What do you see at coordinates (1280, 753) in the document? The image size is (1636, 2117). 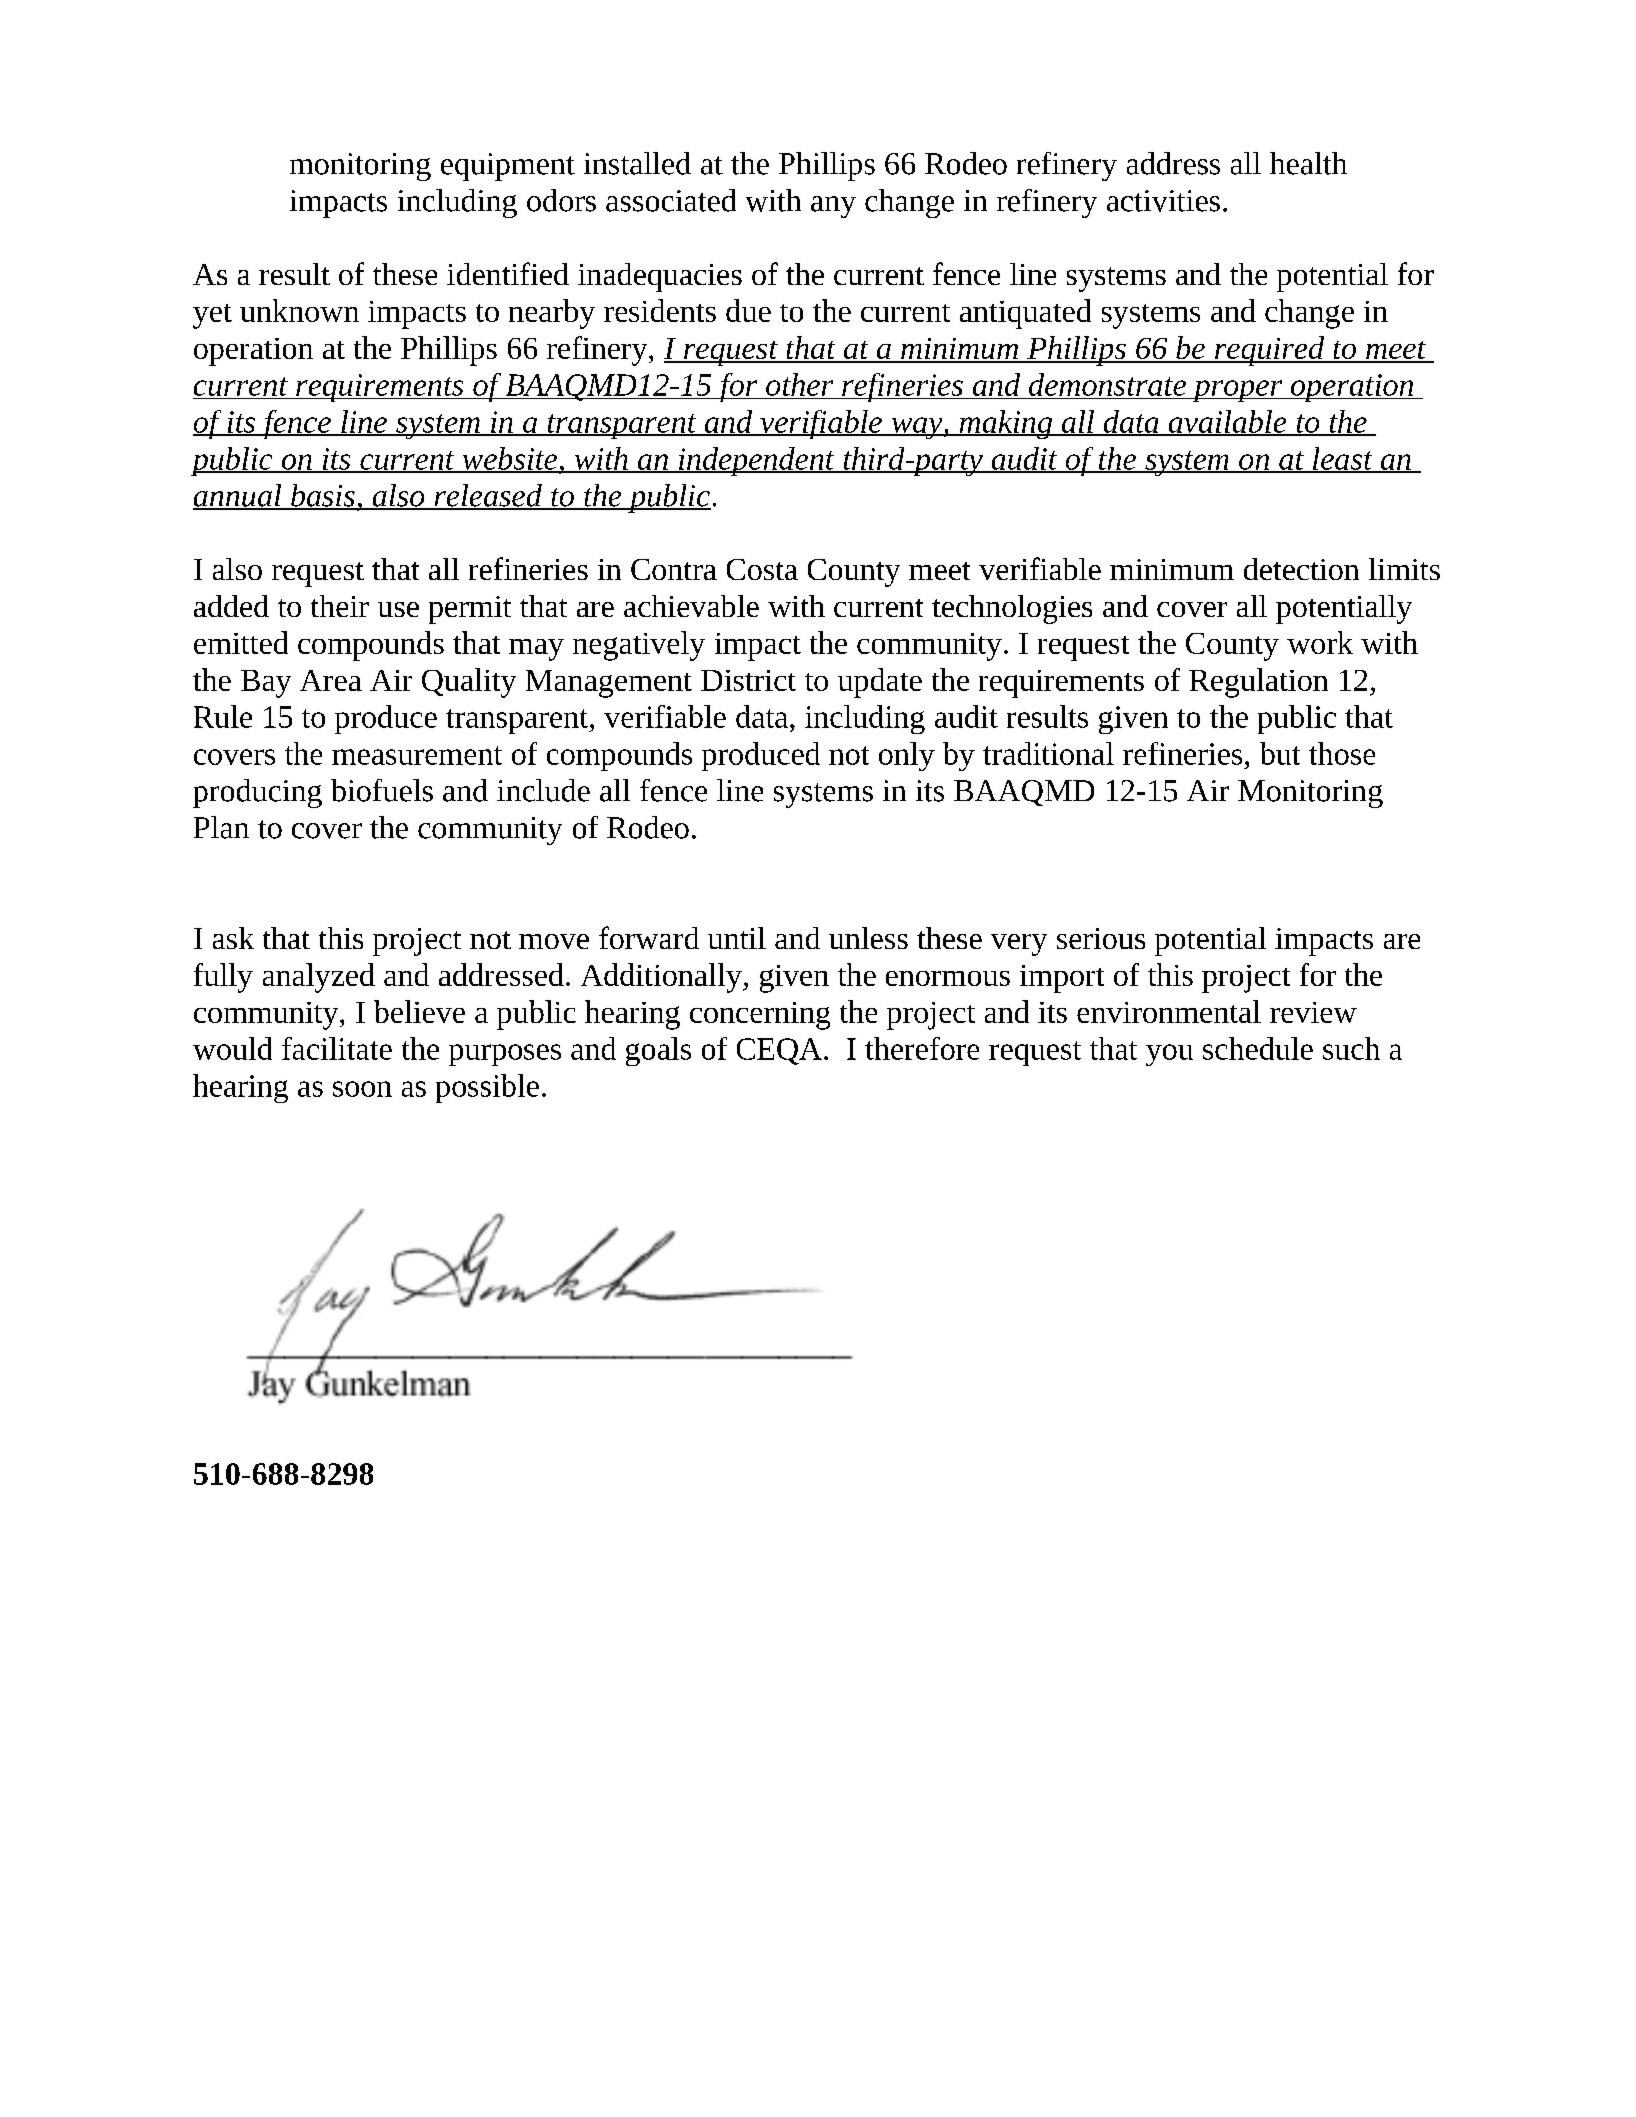 I see `but` at bounding box center [1280, 753].
